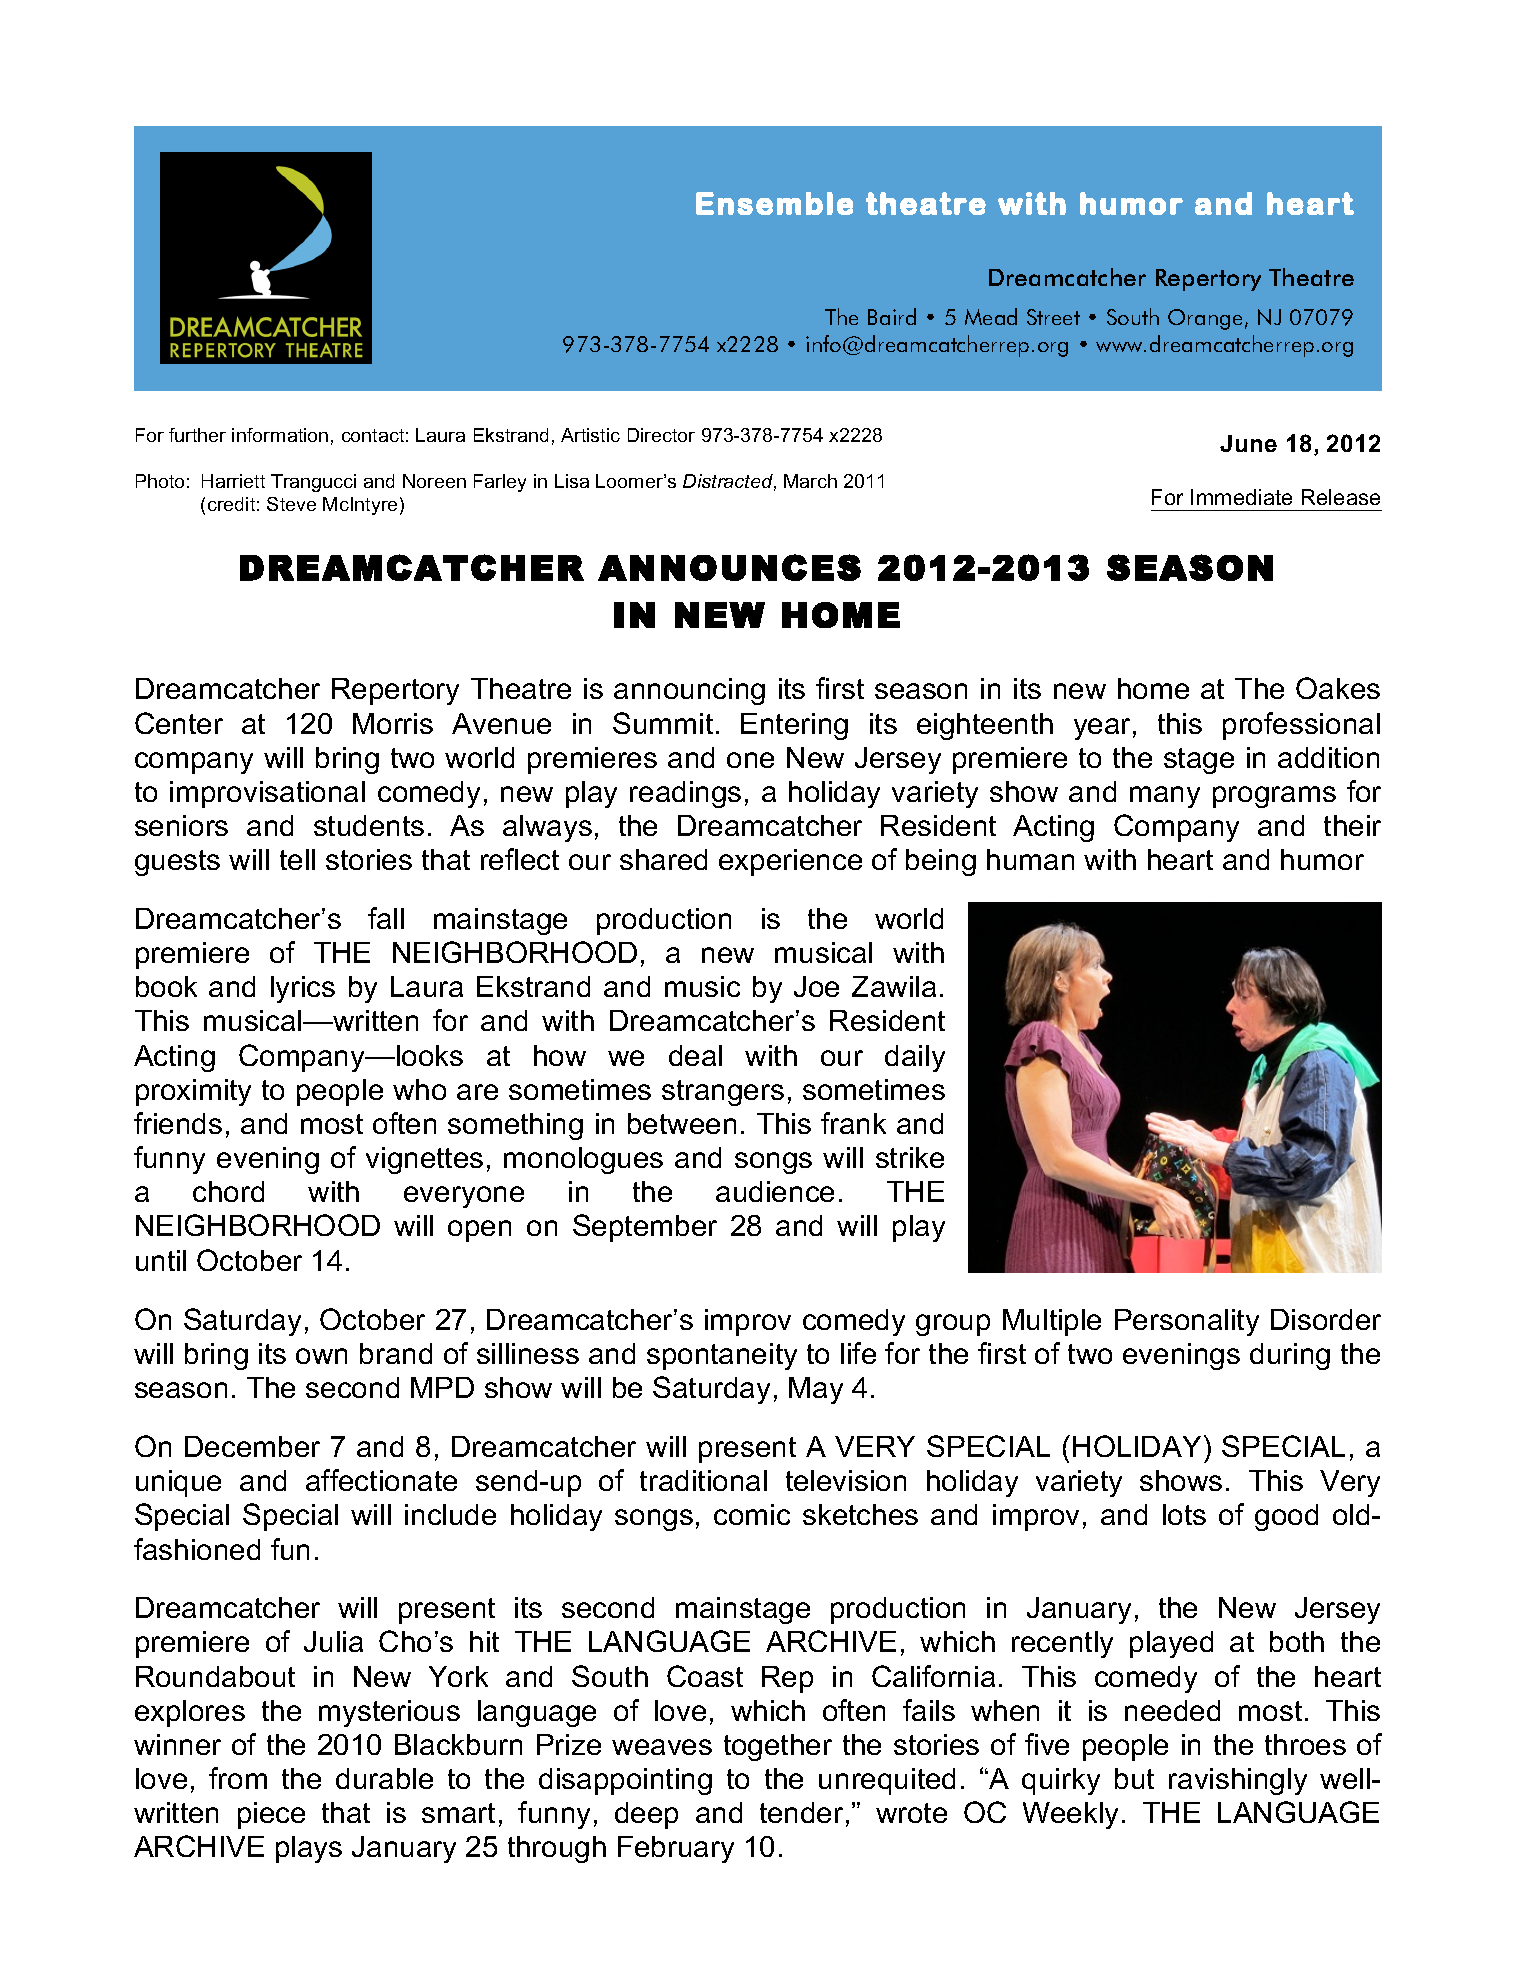  I want to click on from, so click(238, 1778).
